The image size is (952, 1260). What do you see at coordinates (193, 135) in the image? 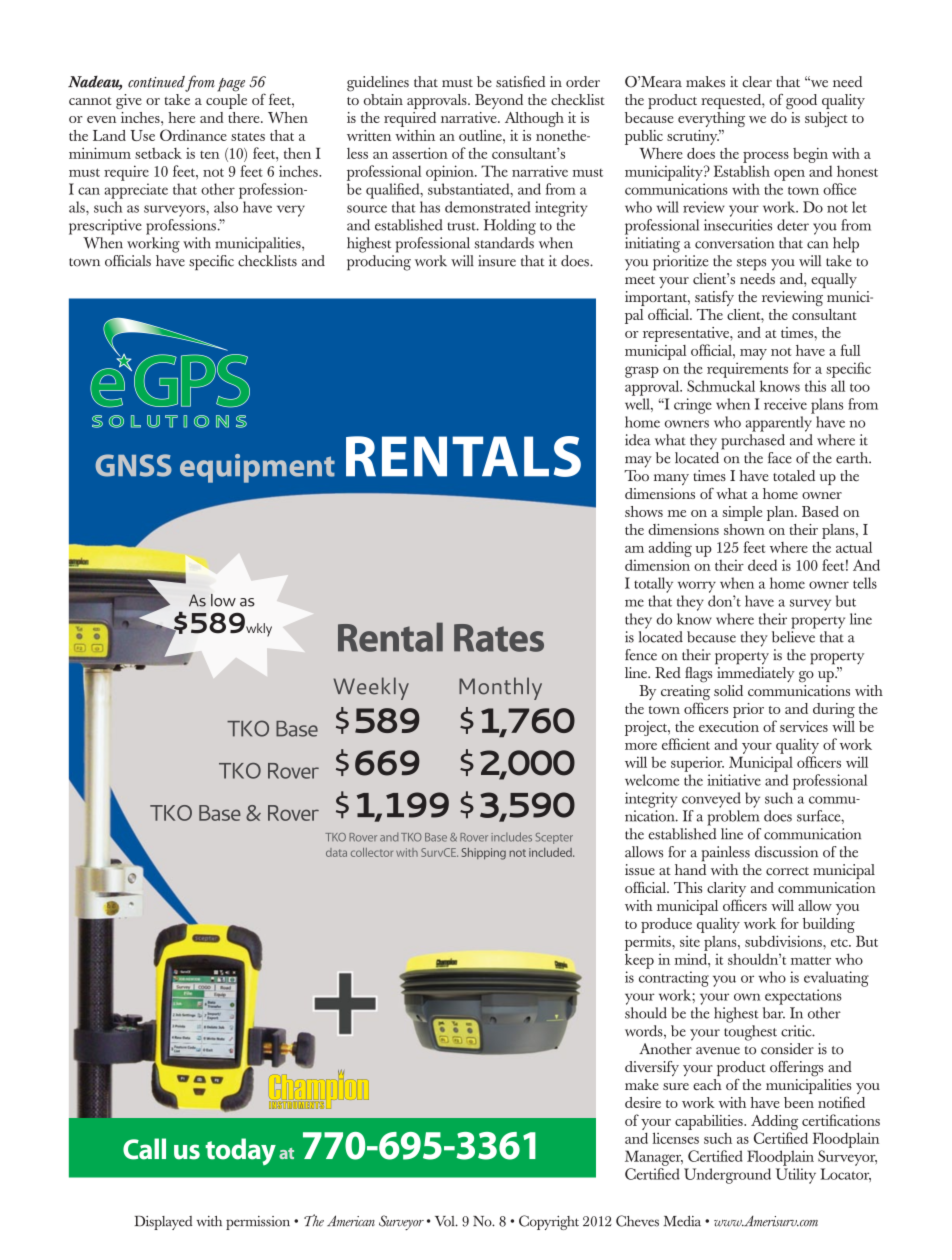
I see `Ordinance` at bounding box center [193, 135].
